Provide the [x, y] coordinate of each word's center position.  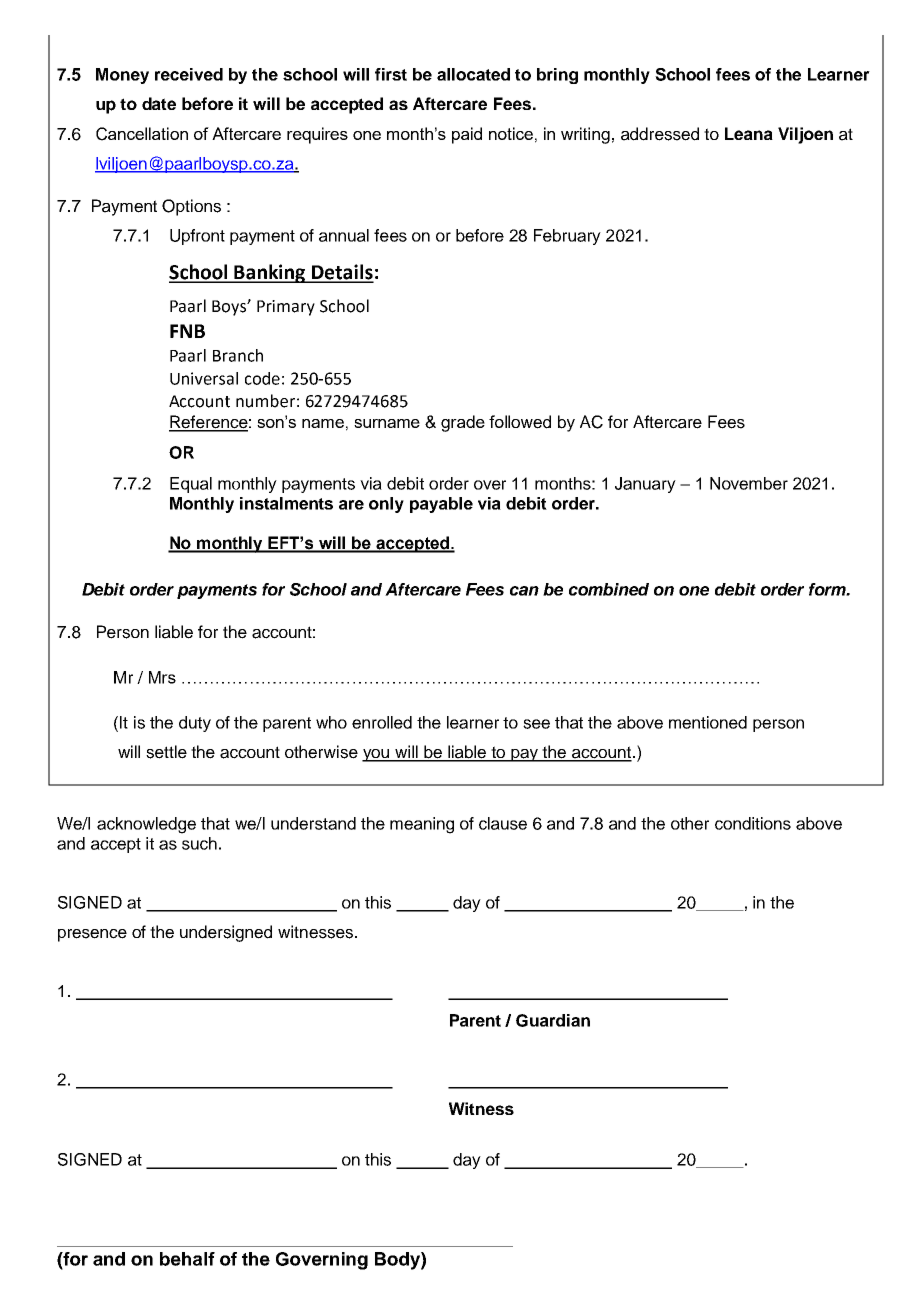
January [645, 485]
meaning [422, 825]
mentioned [708, 722]
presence [92, 935]
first [391, 74]
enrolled [382, 722]
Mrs [162, 677]
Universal [204, 378]
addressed [660, 134]
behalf [187, 1259]
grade [463, 423]
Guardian [553, 1020]
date [159, 103]
